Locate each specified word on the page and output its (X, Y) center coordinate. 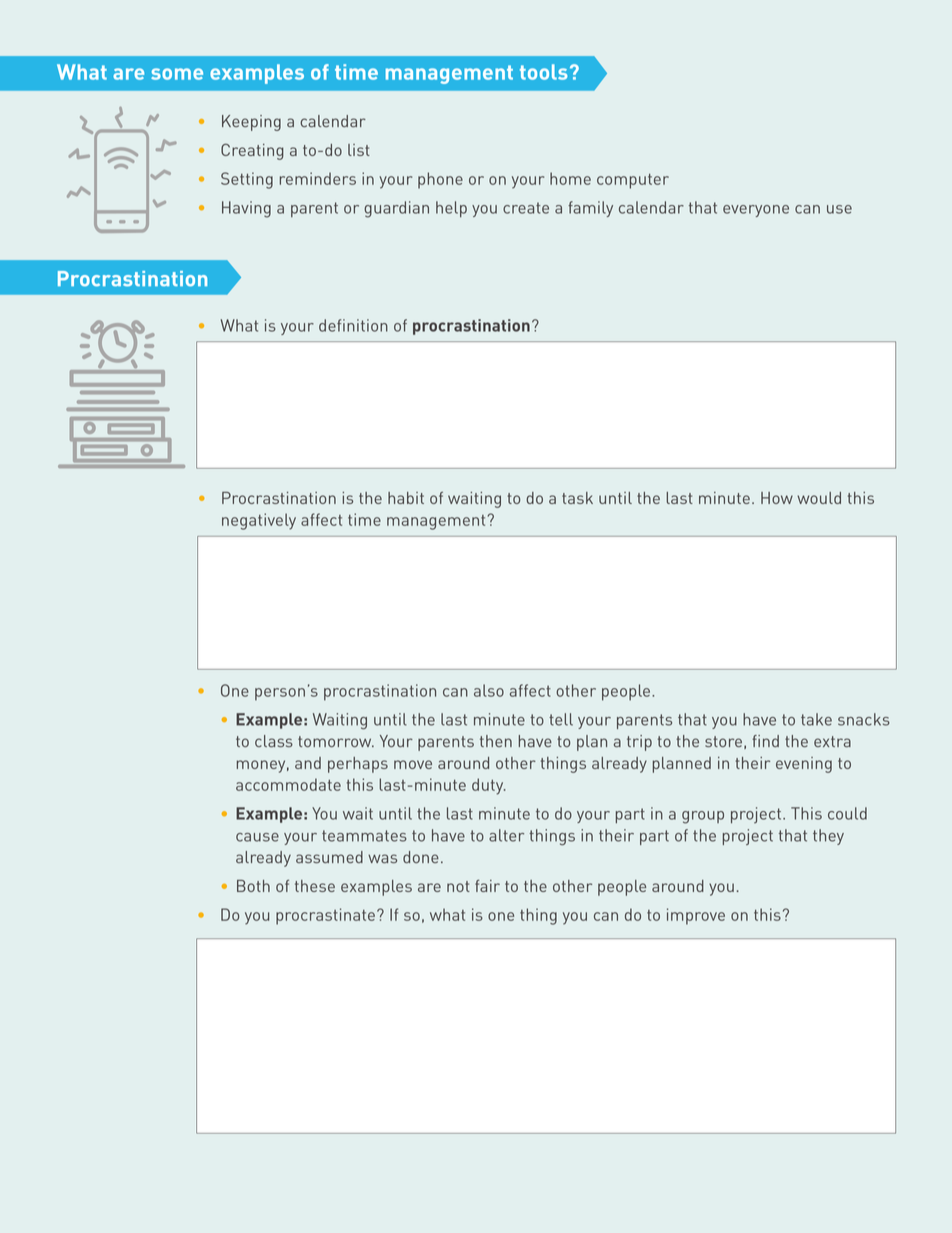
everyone (756, 211)
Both (253, 886)
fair (487, 886)
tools (544, 72)
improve (696, 916)
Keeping (251, 123)
